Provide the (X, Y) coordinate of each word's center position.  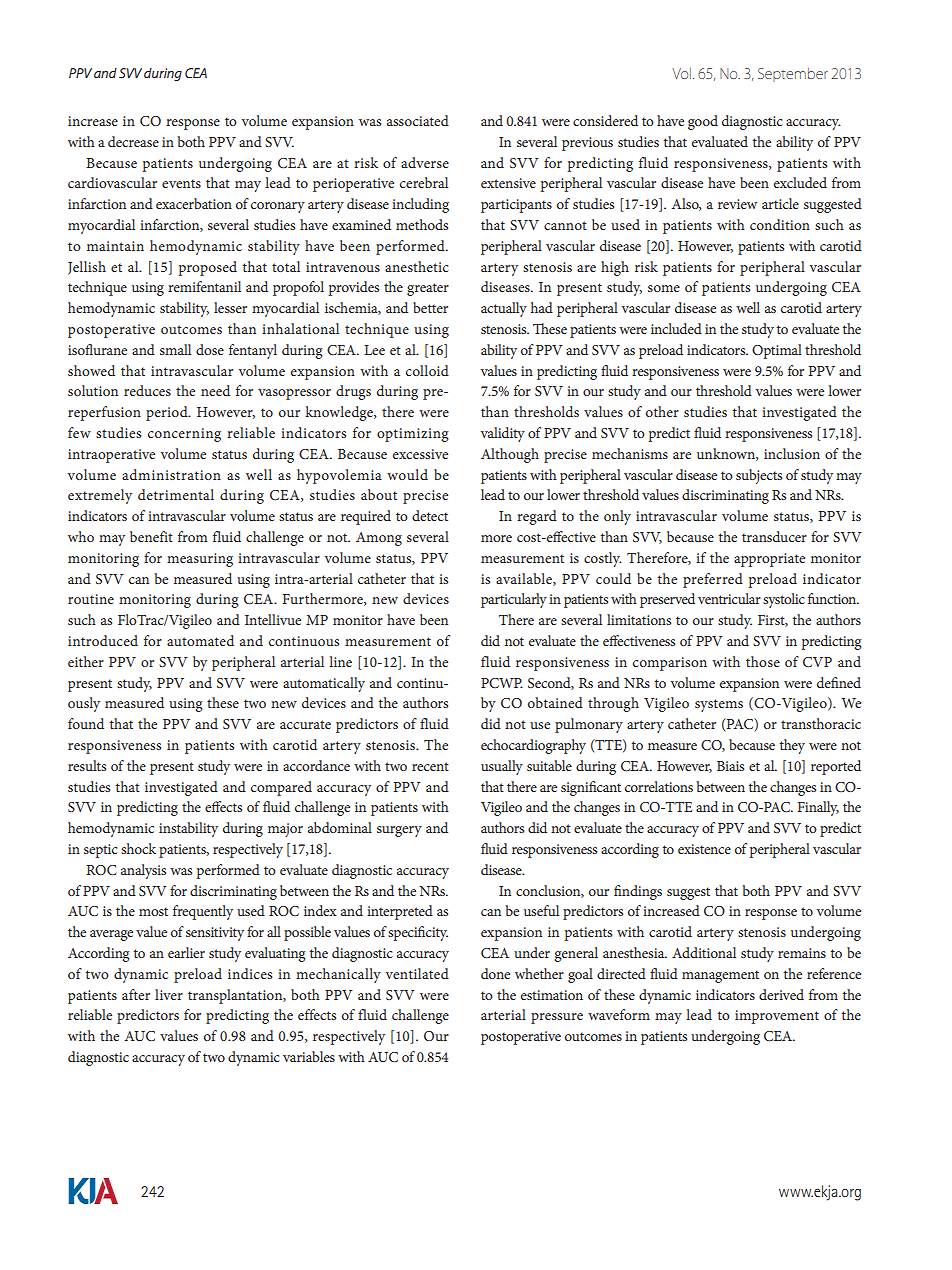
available (525, 579)
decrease (133, 141)
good (703, 122)
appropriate (769, 560)
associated (418, 120)
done (495, 973)
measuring (200, 560)
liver (169, 994)
